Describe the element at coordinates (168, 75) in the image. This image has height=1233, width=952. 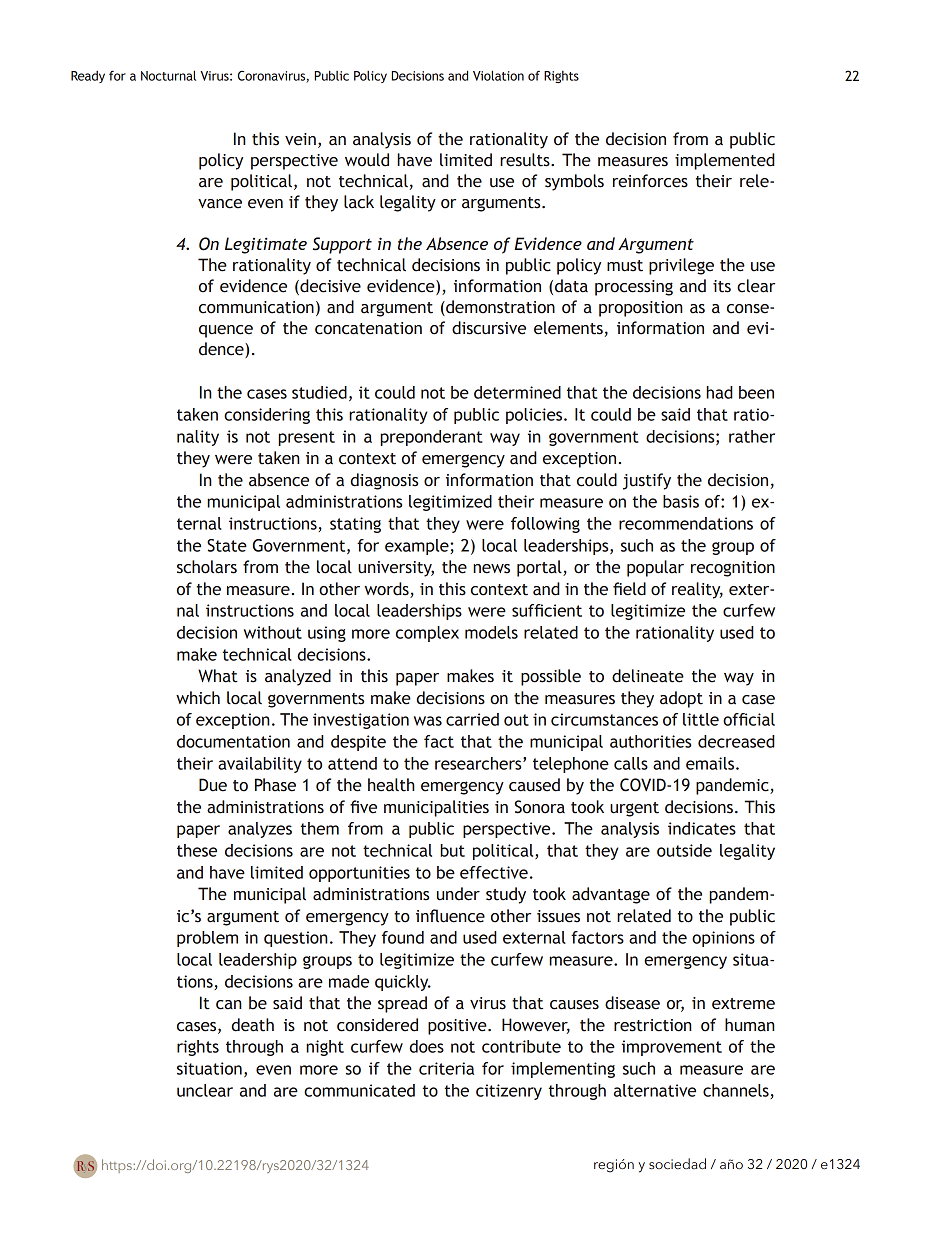
I see `Nocturnal` at that location.
